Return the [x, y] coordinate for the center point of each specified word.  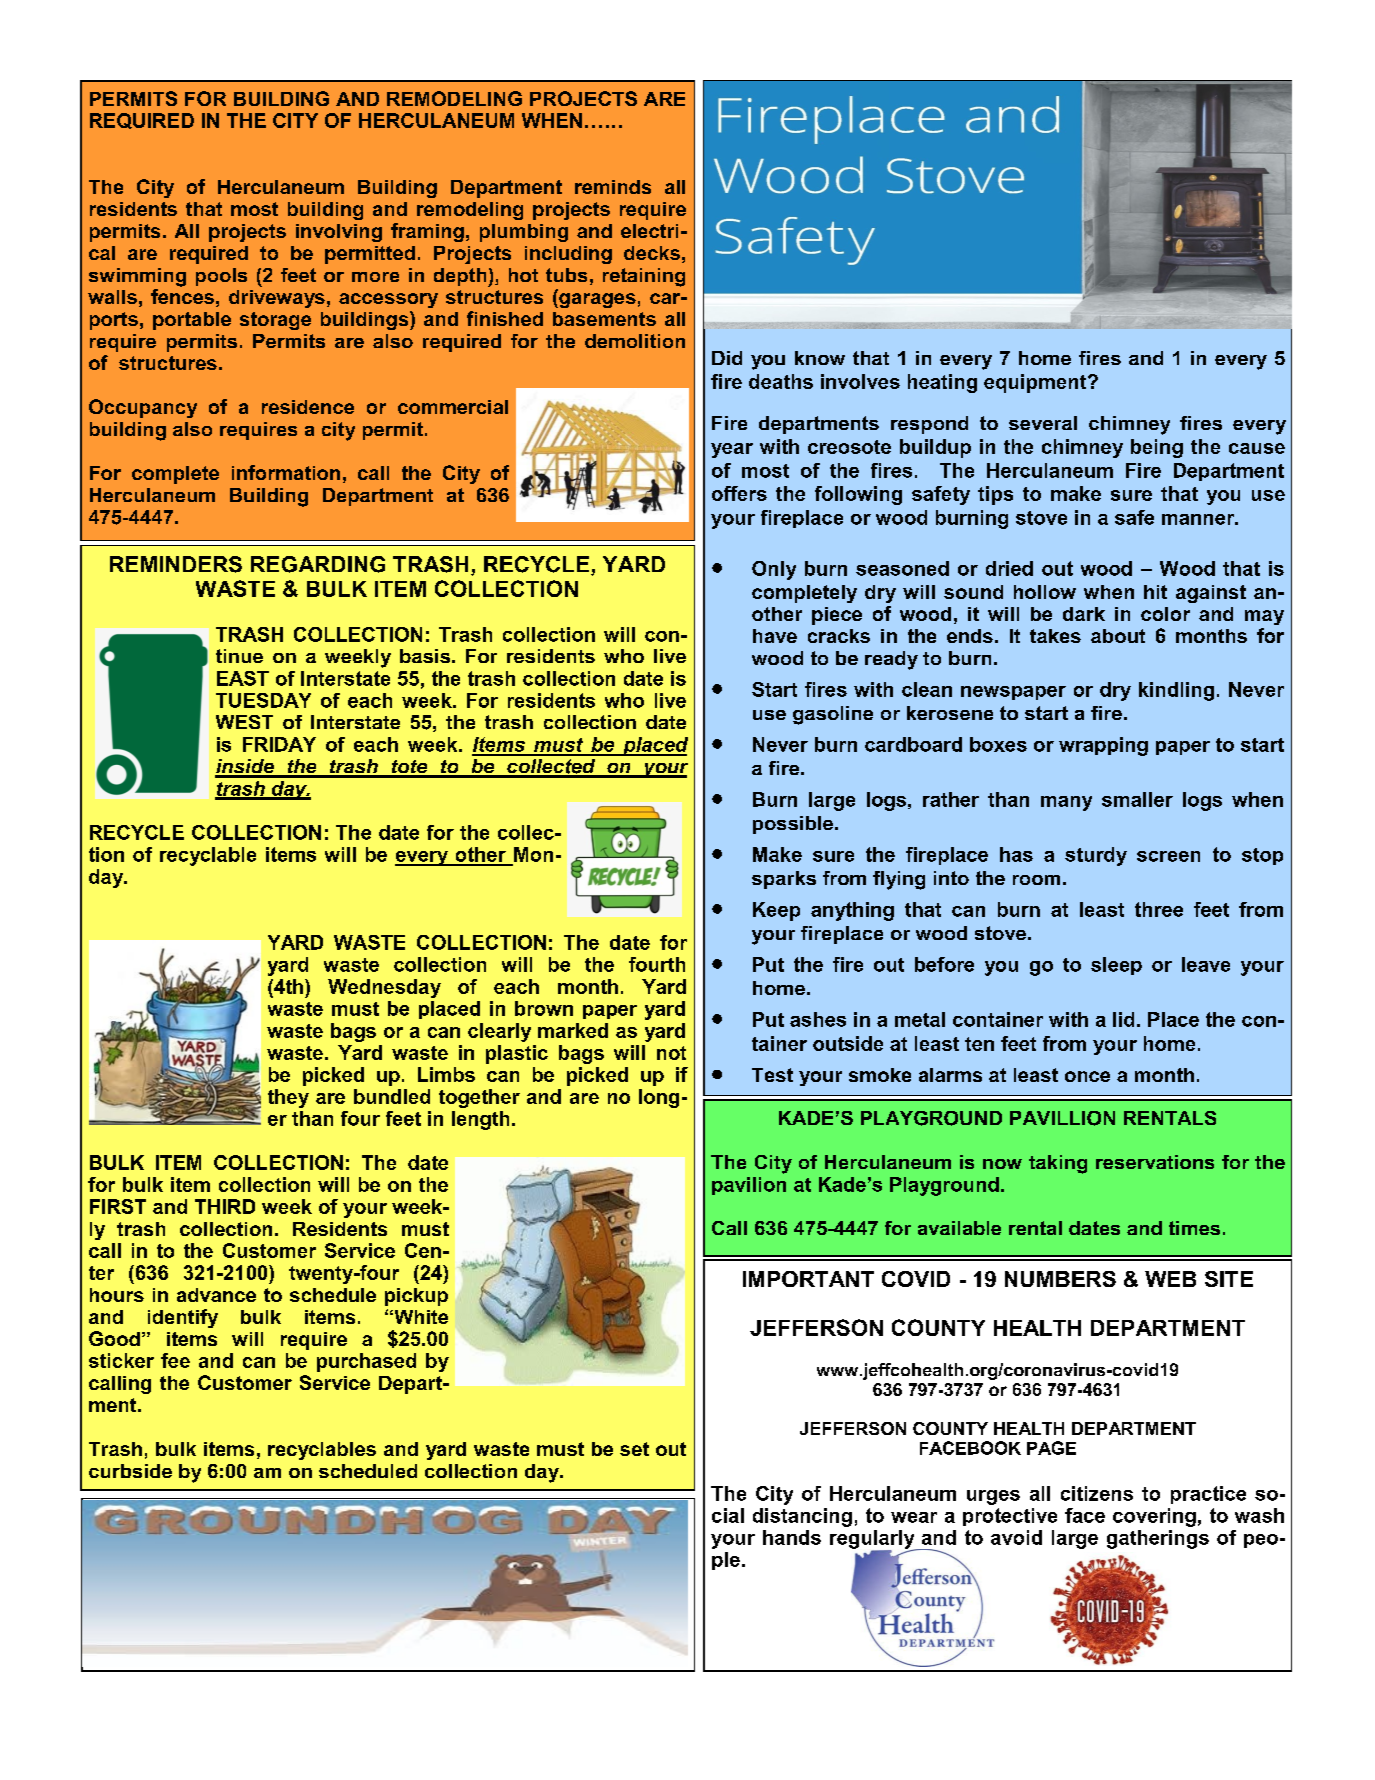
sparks [784, 880]
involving [339, 233]
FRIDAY [279, 744]
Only [774, 570]
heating [942, 383]
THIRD [225, 1206]
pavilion [749, 1186]
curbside [130, 1471]
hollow [1045, 592]
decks [652, 253]
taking [1058, 1164]
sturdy [1096, 856]
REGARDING [318, 564]
